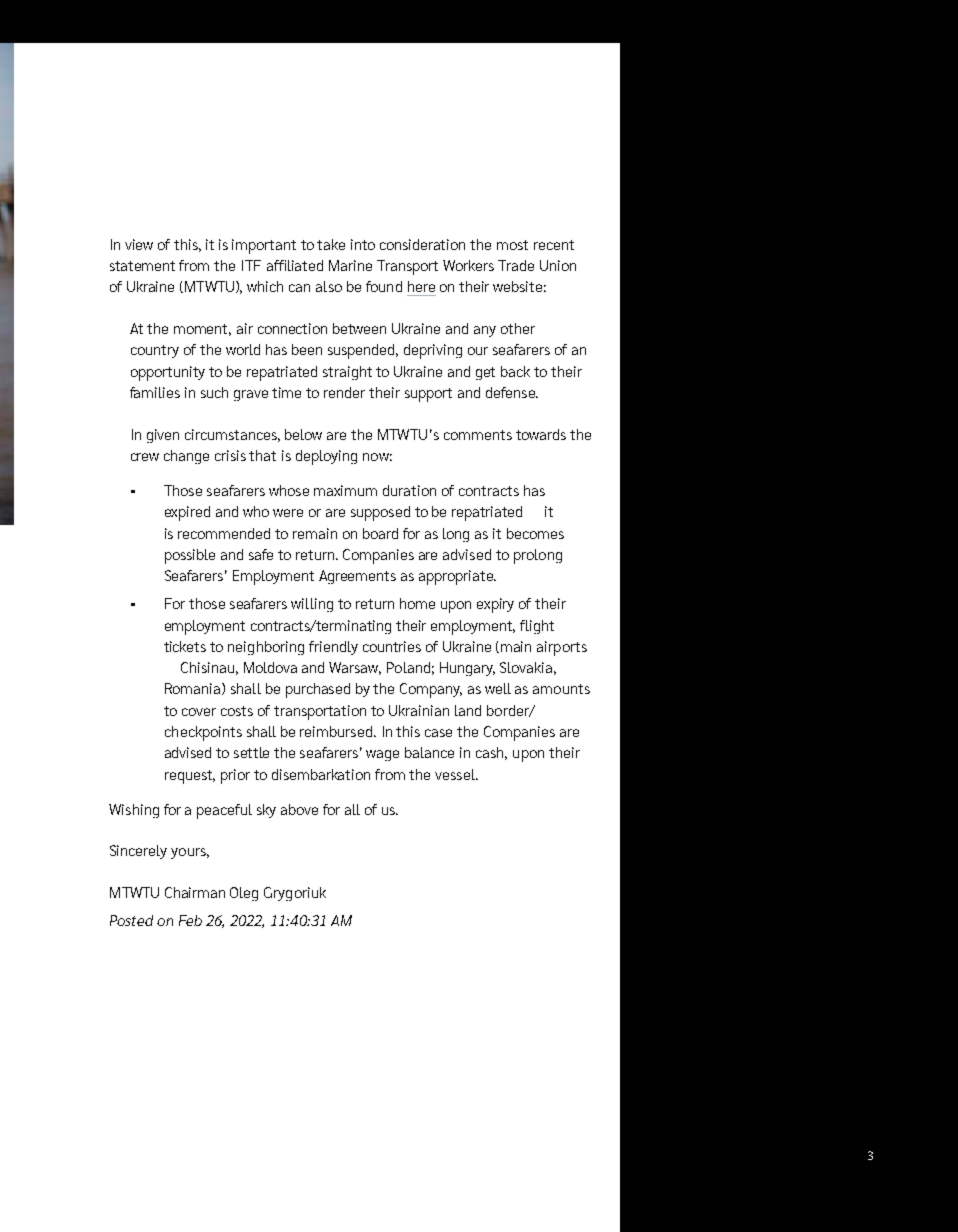  What do you see at coordinates (350, 265) in the screenshot?
I see `Marine` at bounding box center [350, 265].
